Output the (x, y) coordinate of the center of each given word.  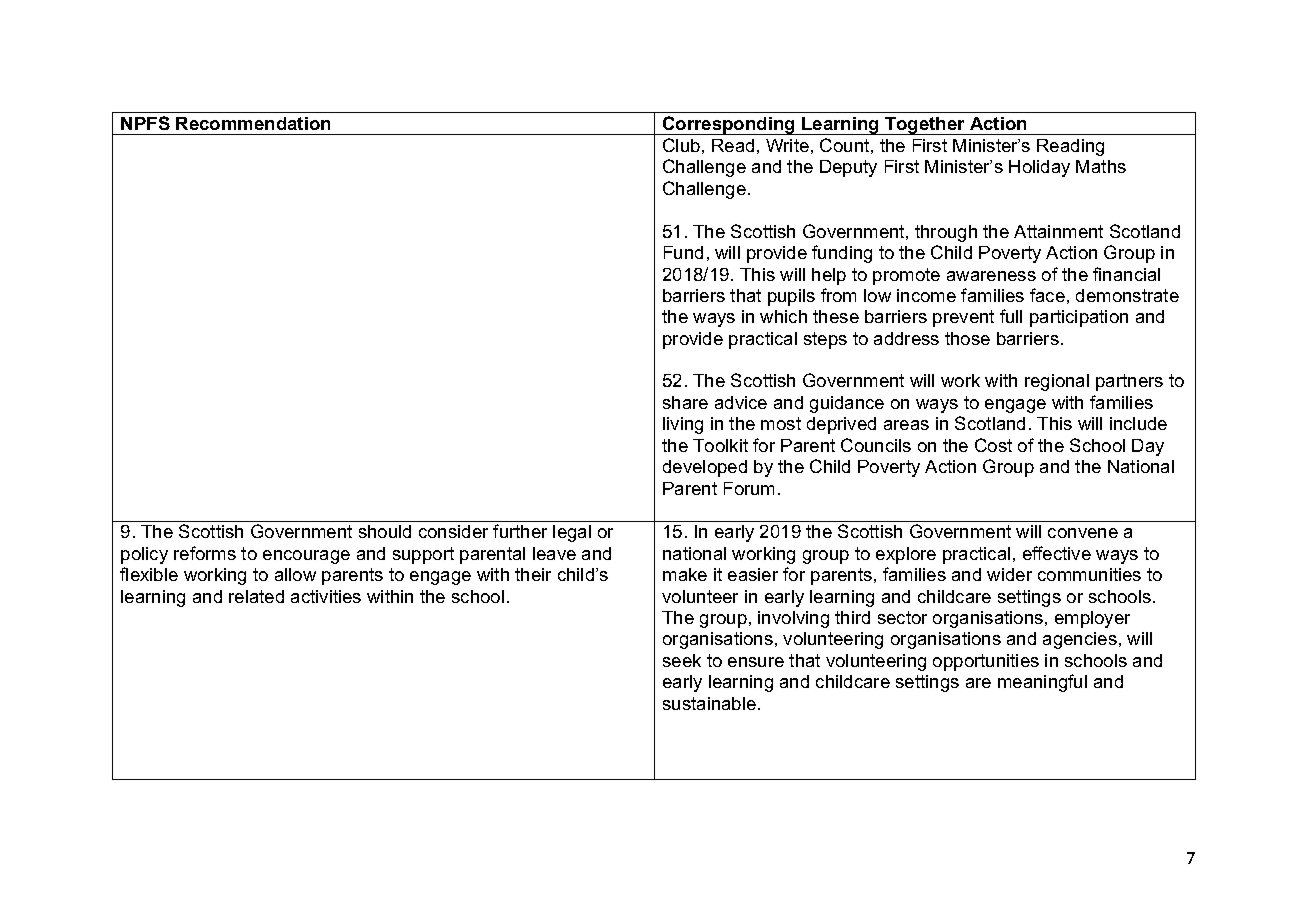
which (783, 316)
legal (572, 533)
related (256, 596)
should (385, 531)
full (1011, 316)
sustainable (711, 703)
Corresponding (729, 125)
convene (1083, 533)
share (685, 402)
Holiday (1039, 168)
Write (787, 145)
